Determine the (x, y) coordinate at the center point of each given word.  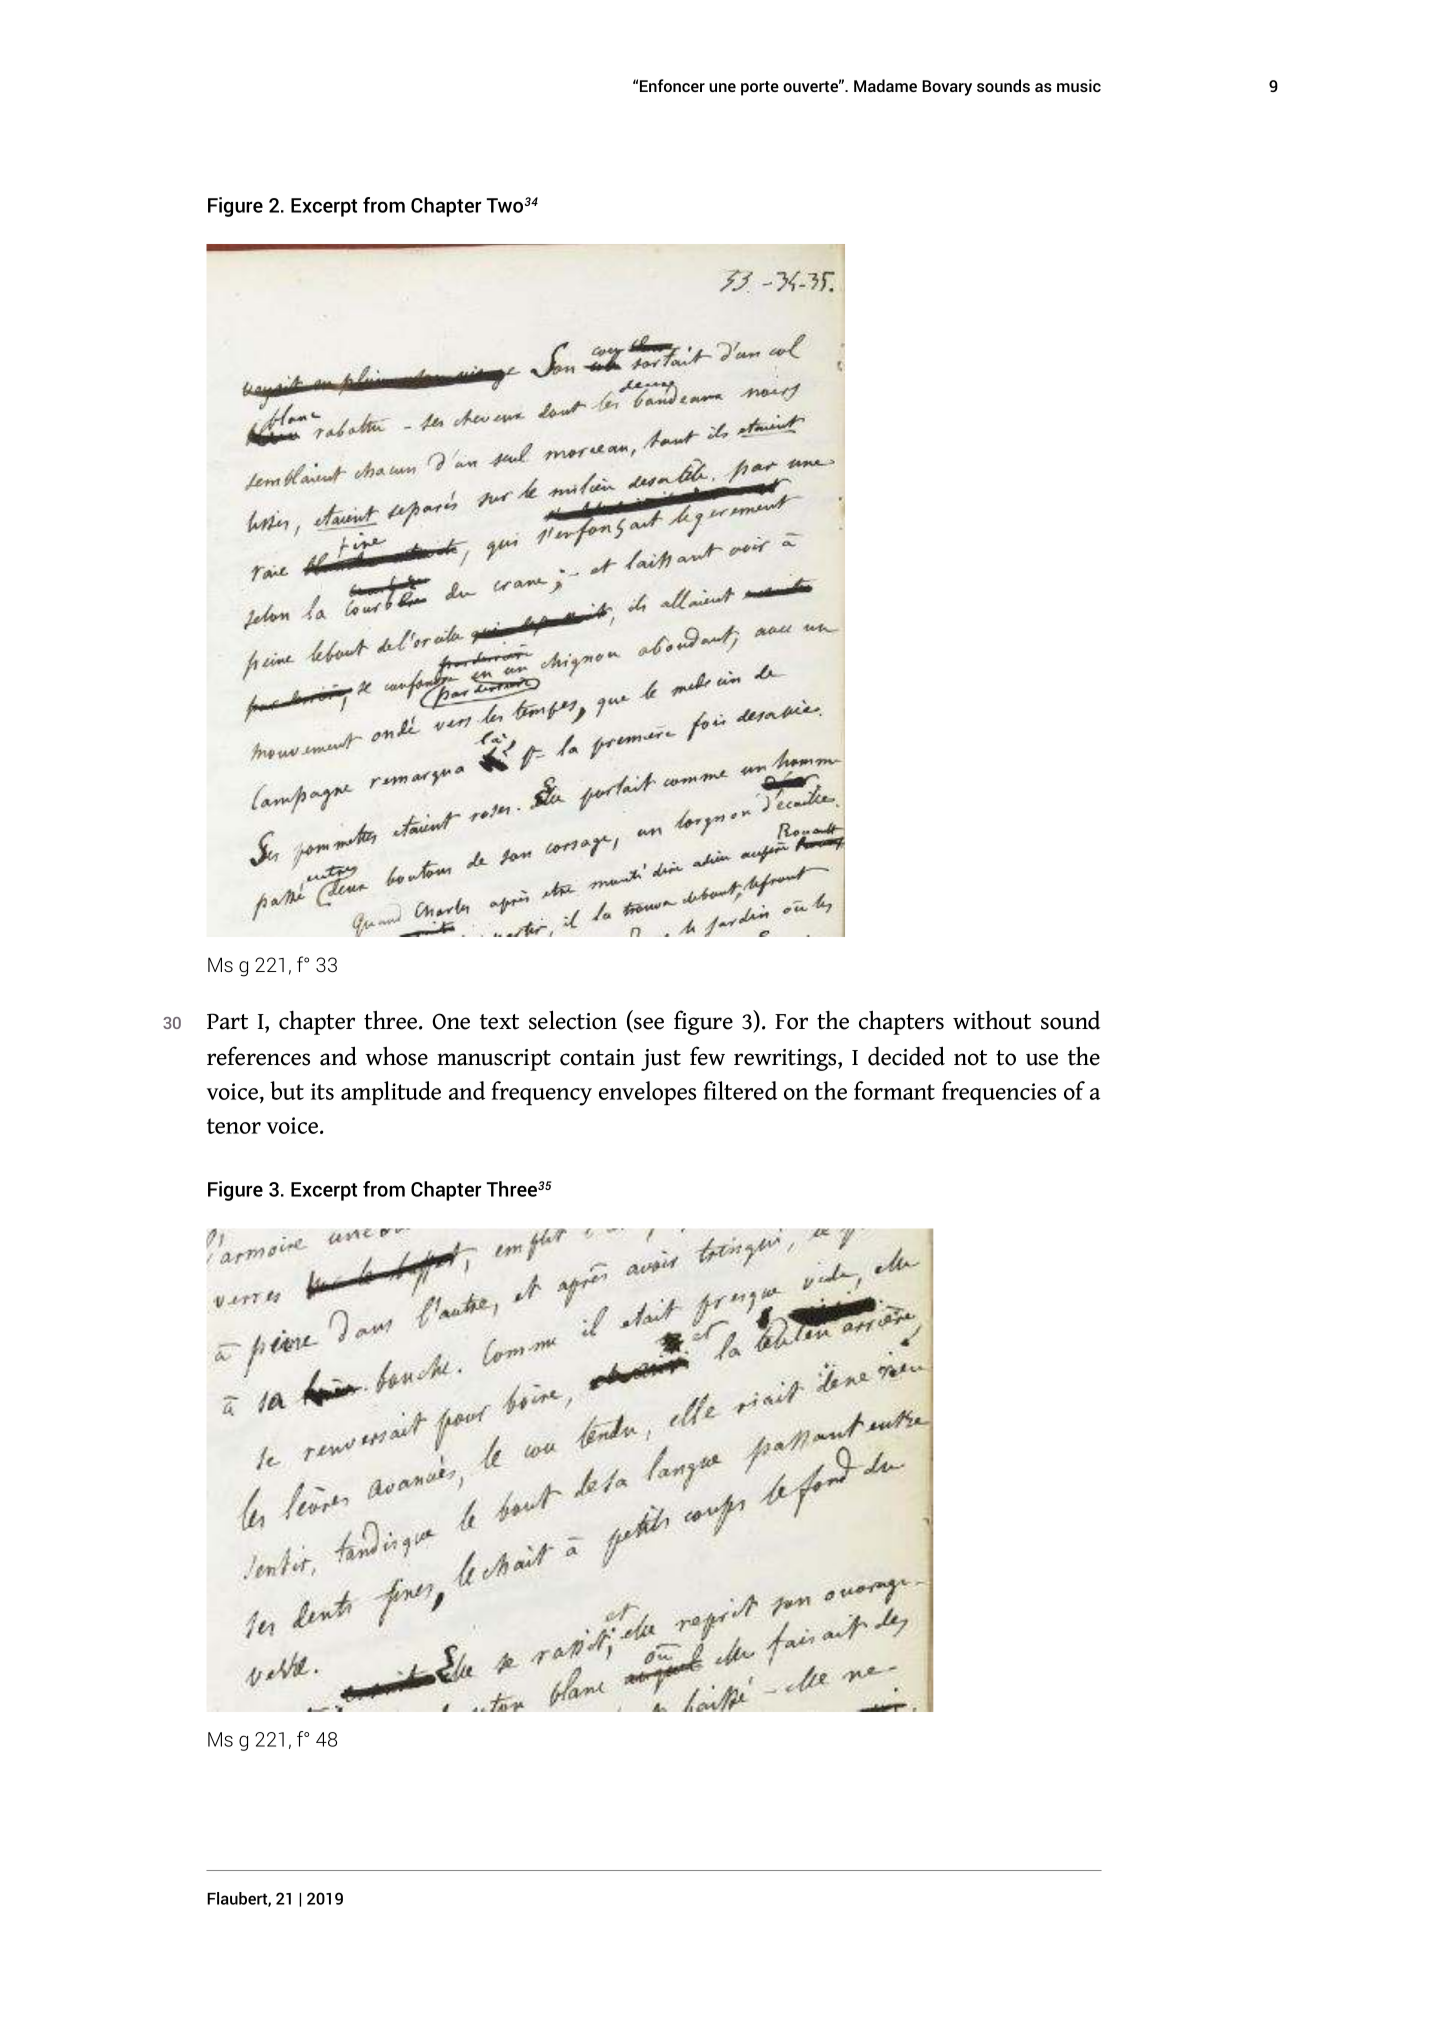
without (992, 1020)
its (322, 1091)
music (1079, 85)
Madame (885, 85)
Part (227, 1021)
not (970, 1058)
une (722, 87)
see (648, 1024)
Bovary (947, 88)
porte (760, 88)
